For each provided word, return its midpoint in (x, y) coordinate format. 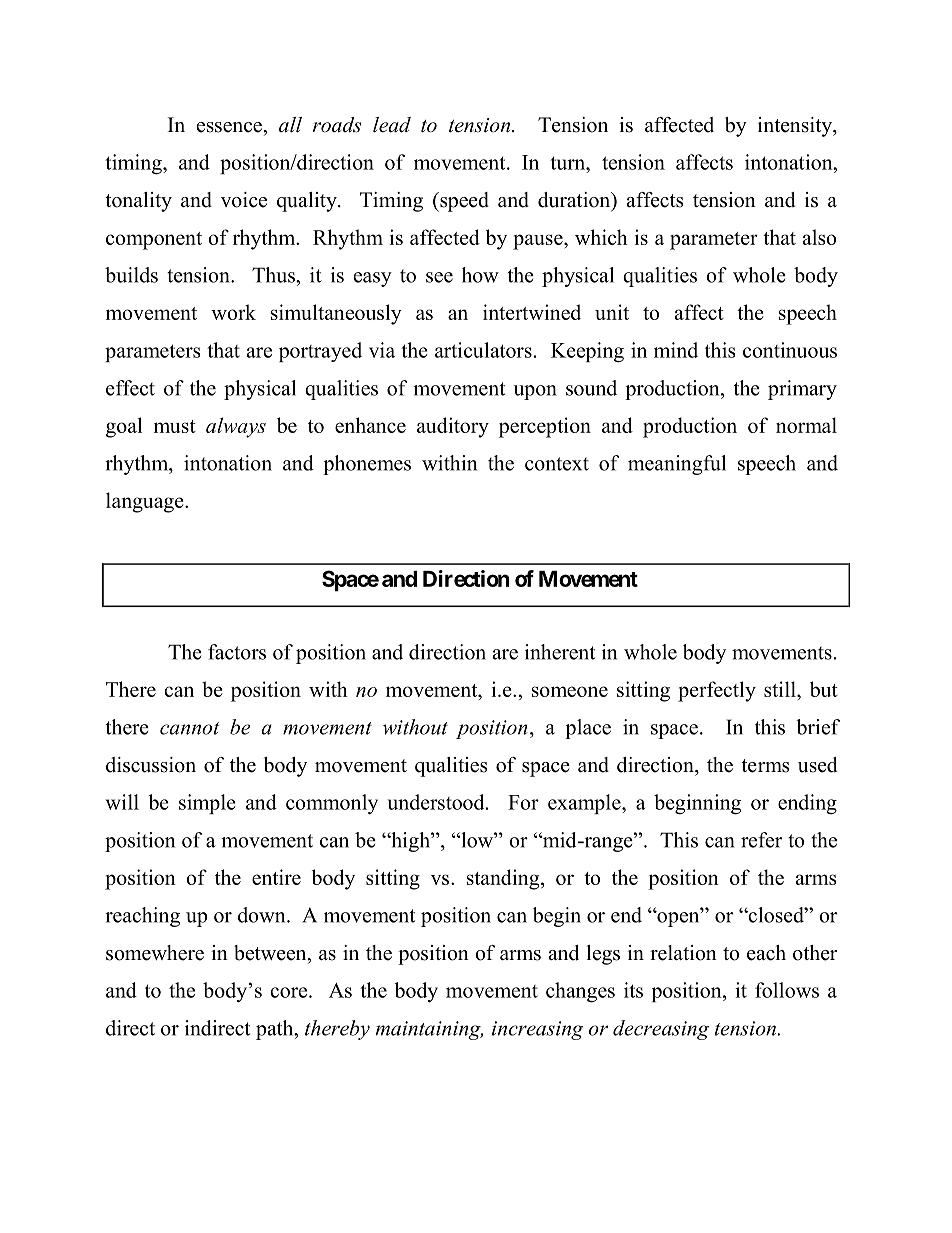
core (290, 992)
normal (806, 425)
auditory (453, 427)
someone (570, 691)
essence (230, 127)
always (236, 427)
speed (463, 202)
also (819, 237)
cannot (190, 728)
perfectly (717, 691)
